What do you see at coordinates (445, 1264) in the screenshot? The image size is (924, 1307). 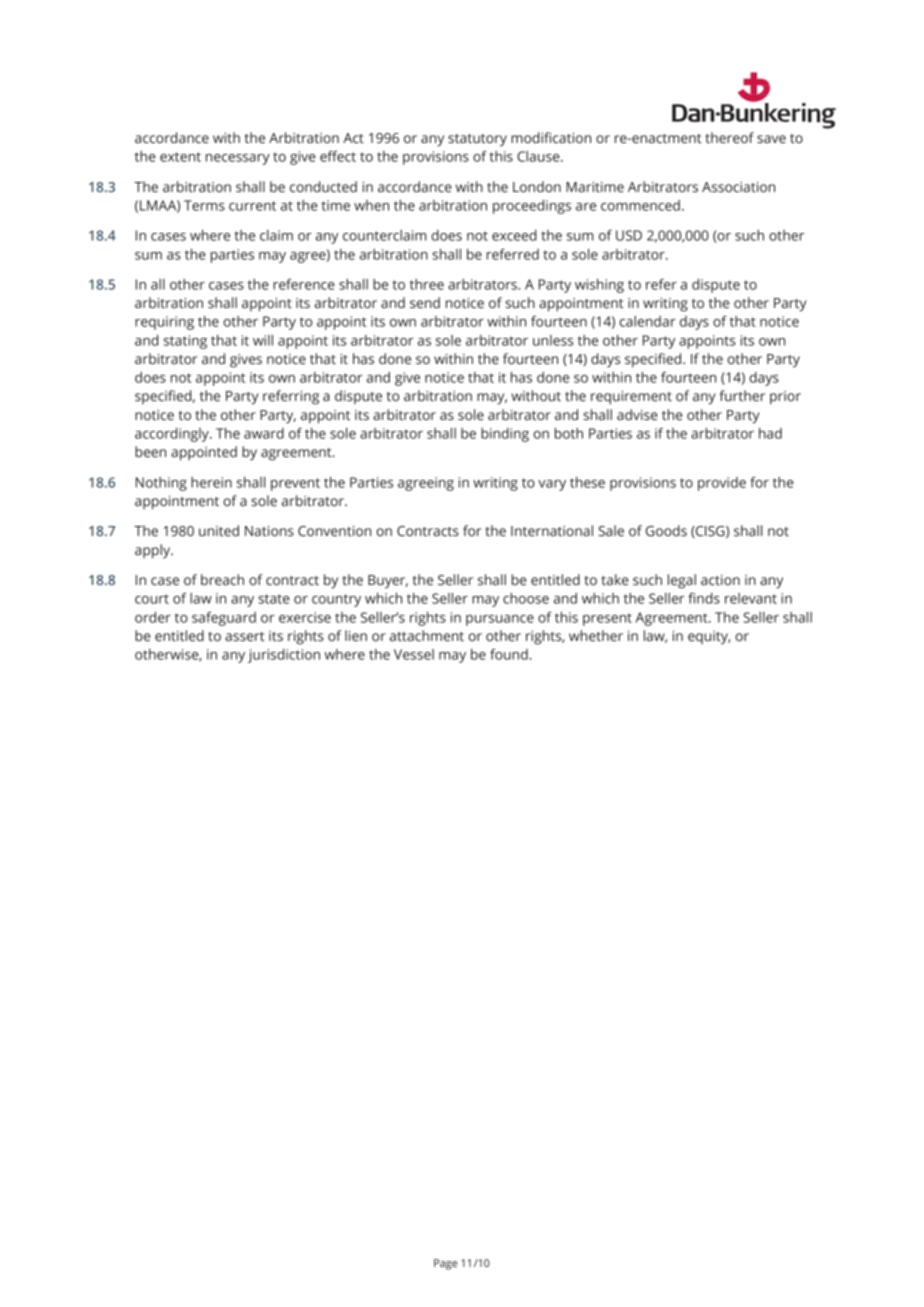 I see `Page` at bounding box center [445, 1264].
